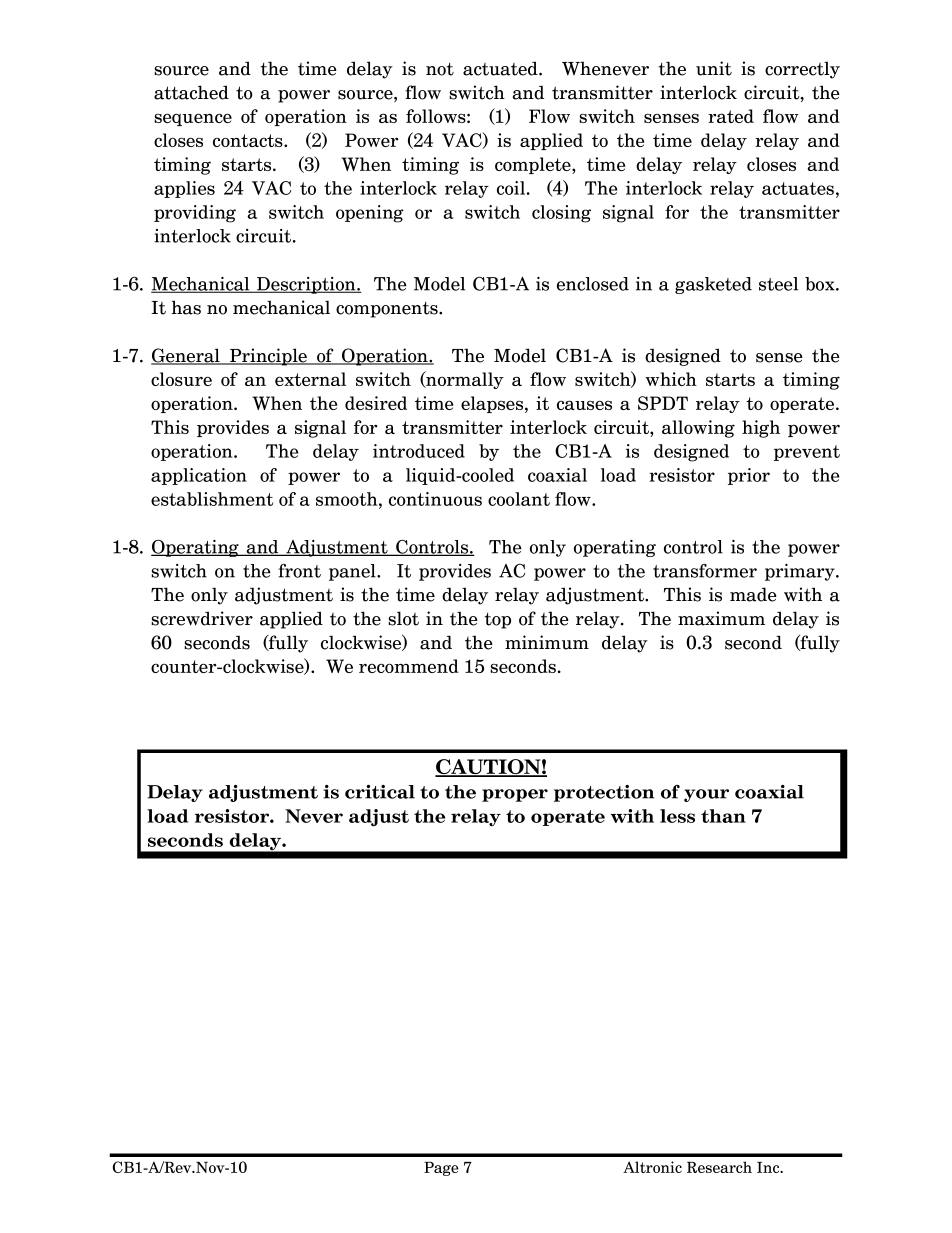 The width and height of the page is (952, 1233). What do you see at coordinates (501, 68) in the page?
I see `actuated` at bounding box center [501, 68].
